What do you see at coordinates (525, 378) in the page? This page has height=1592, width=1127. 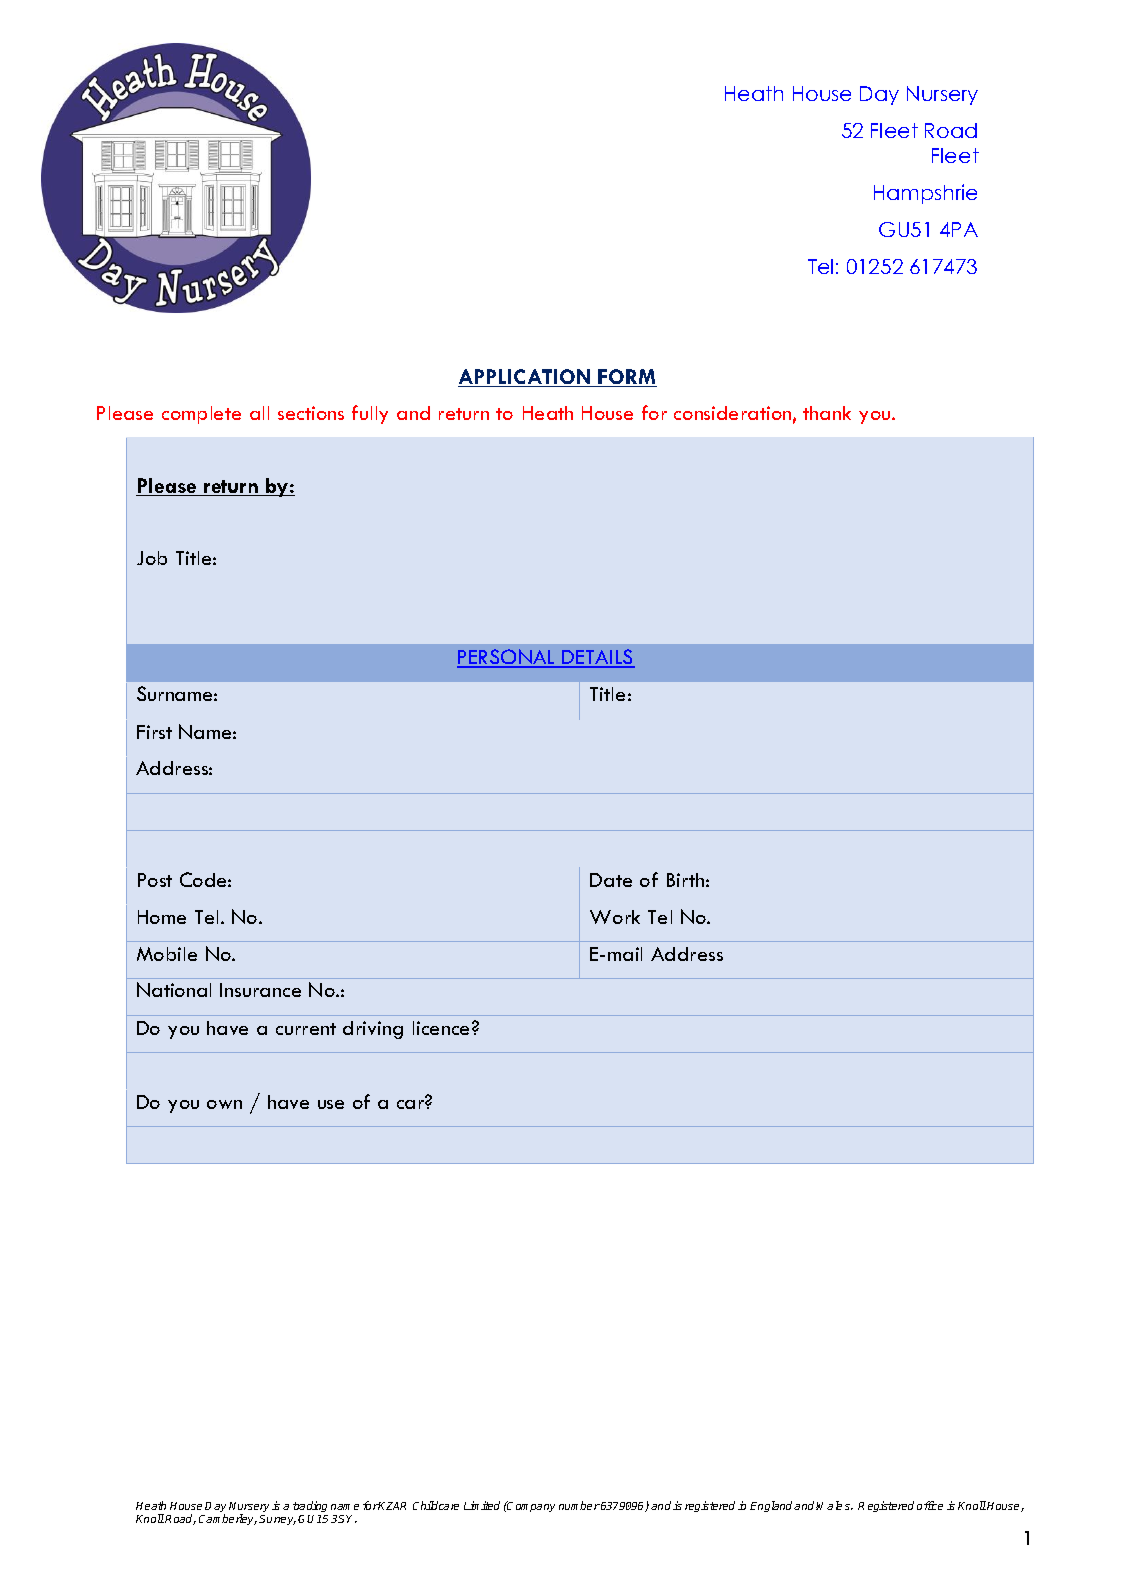 I see `APPLICATION` at bounding box center [525, 378].
